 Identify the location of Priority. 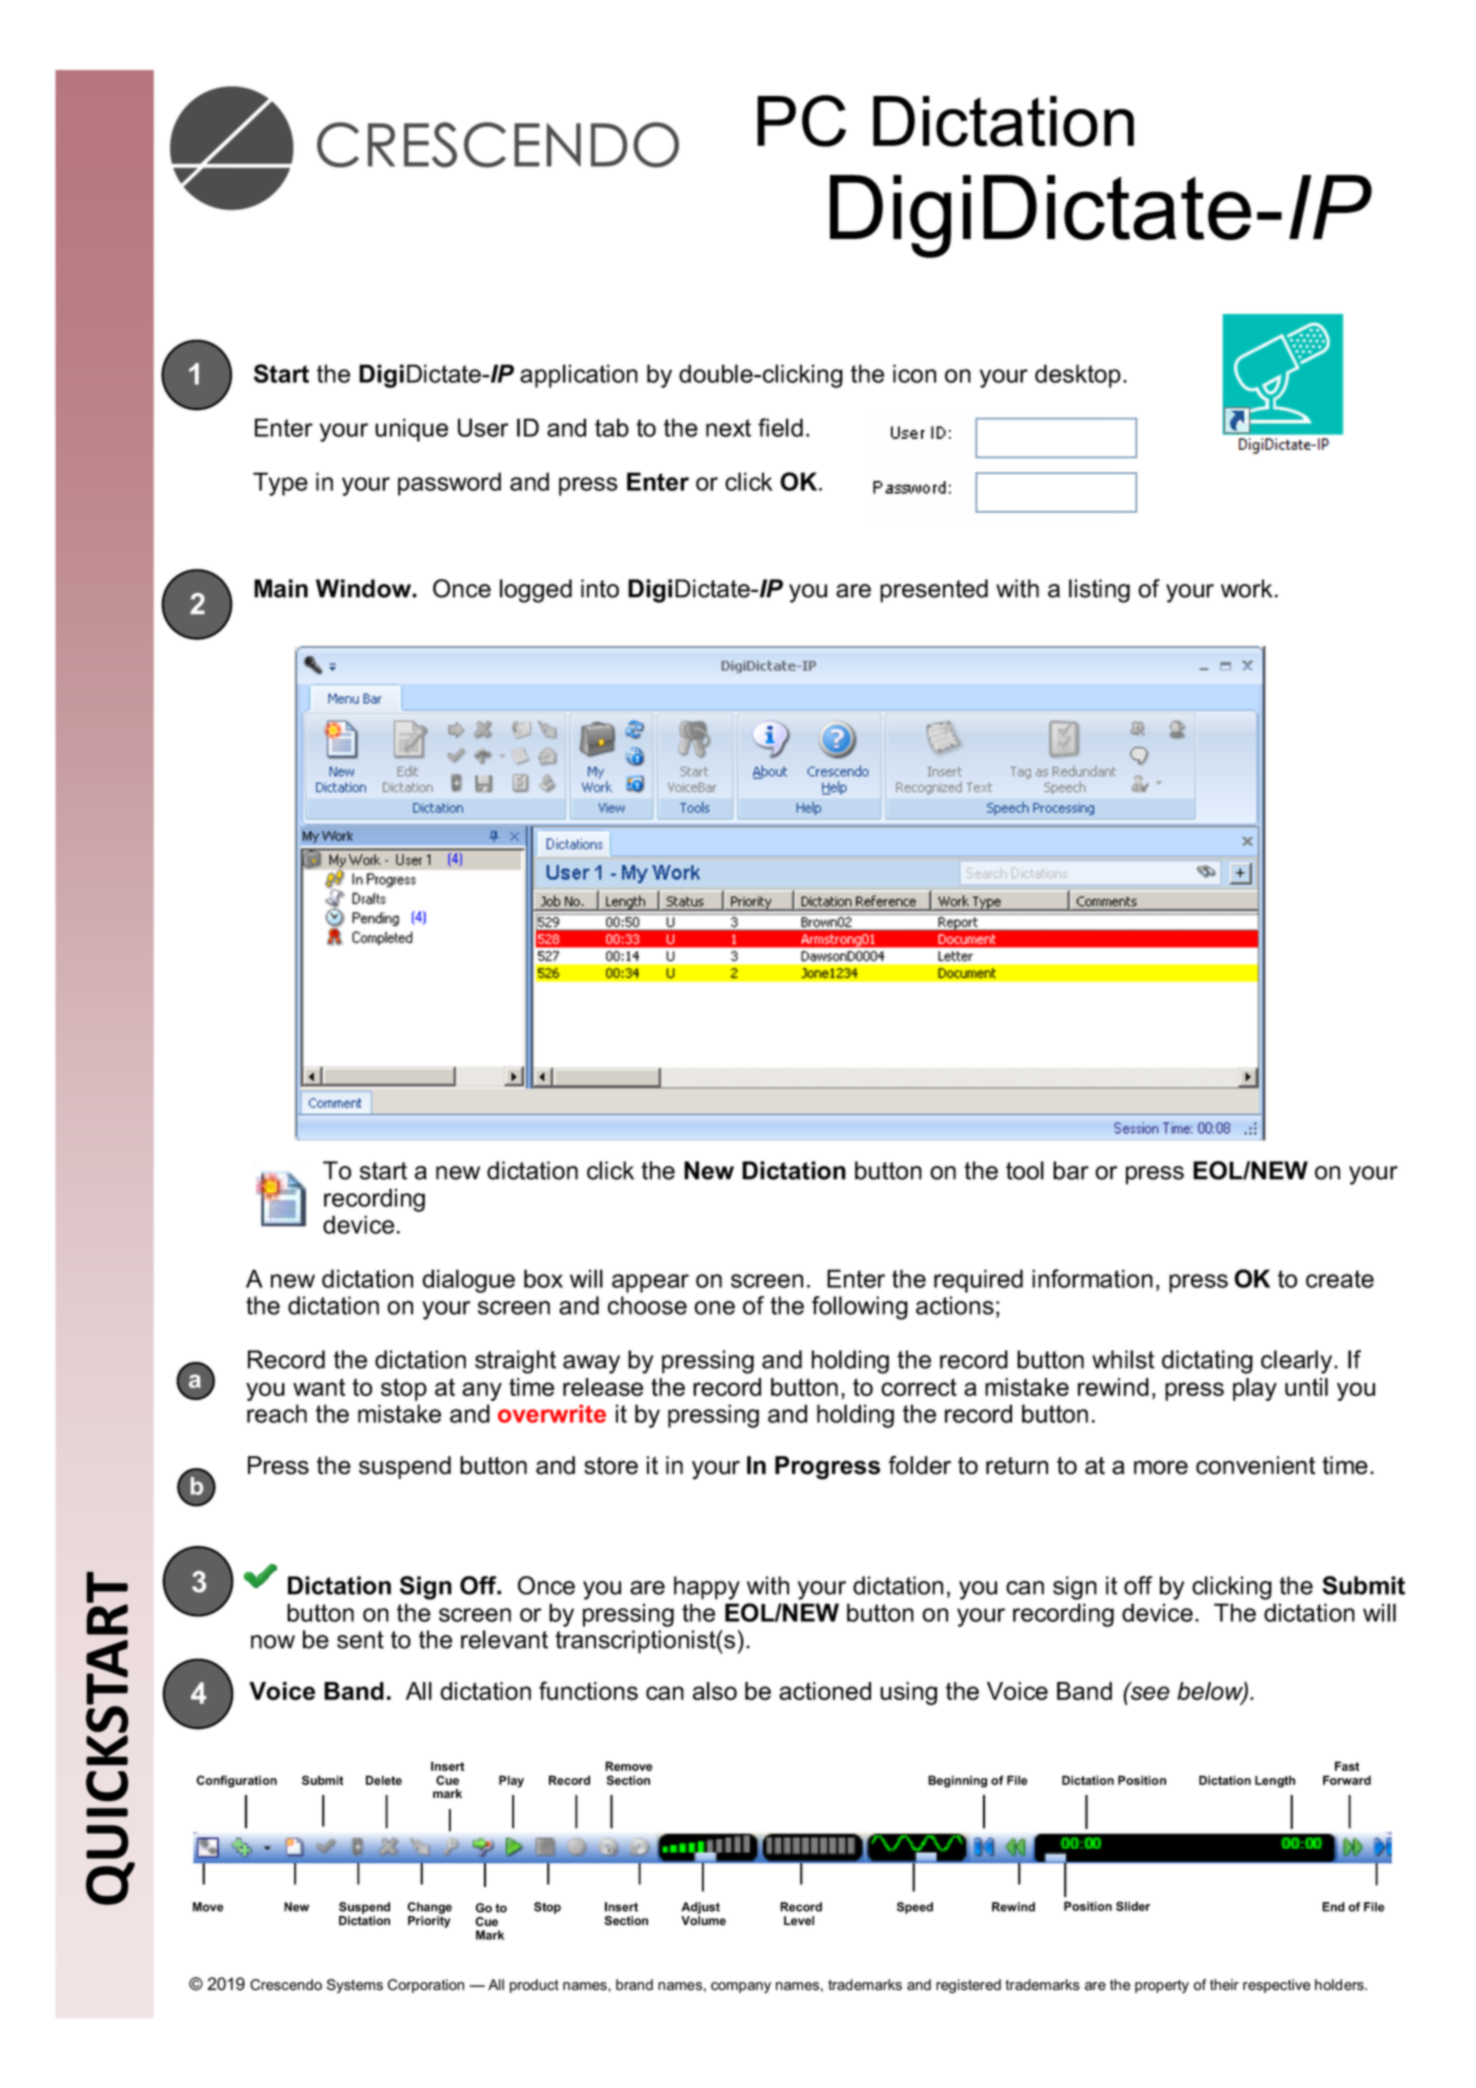
(429, 1922).
